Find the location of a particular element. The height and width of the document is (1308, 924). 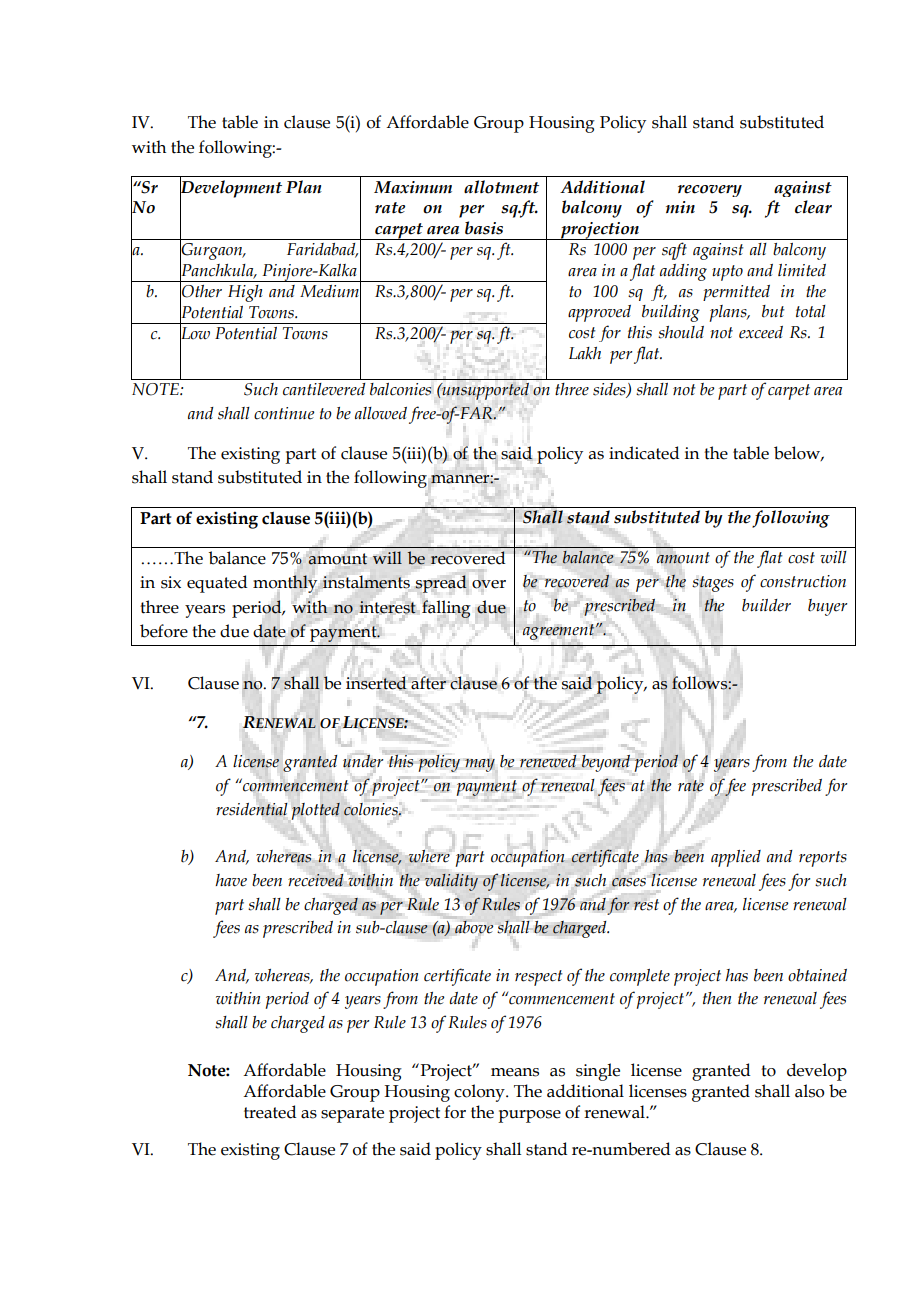

also is located at coordinates (809, 1091).
